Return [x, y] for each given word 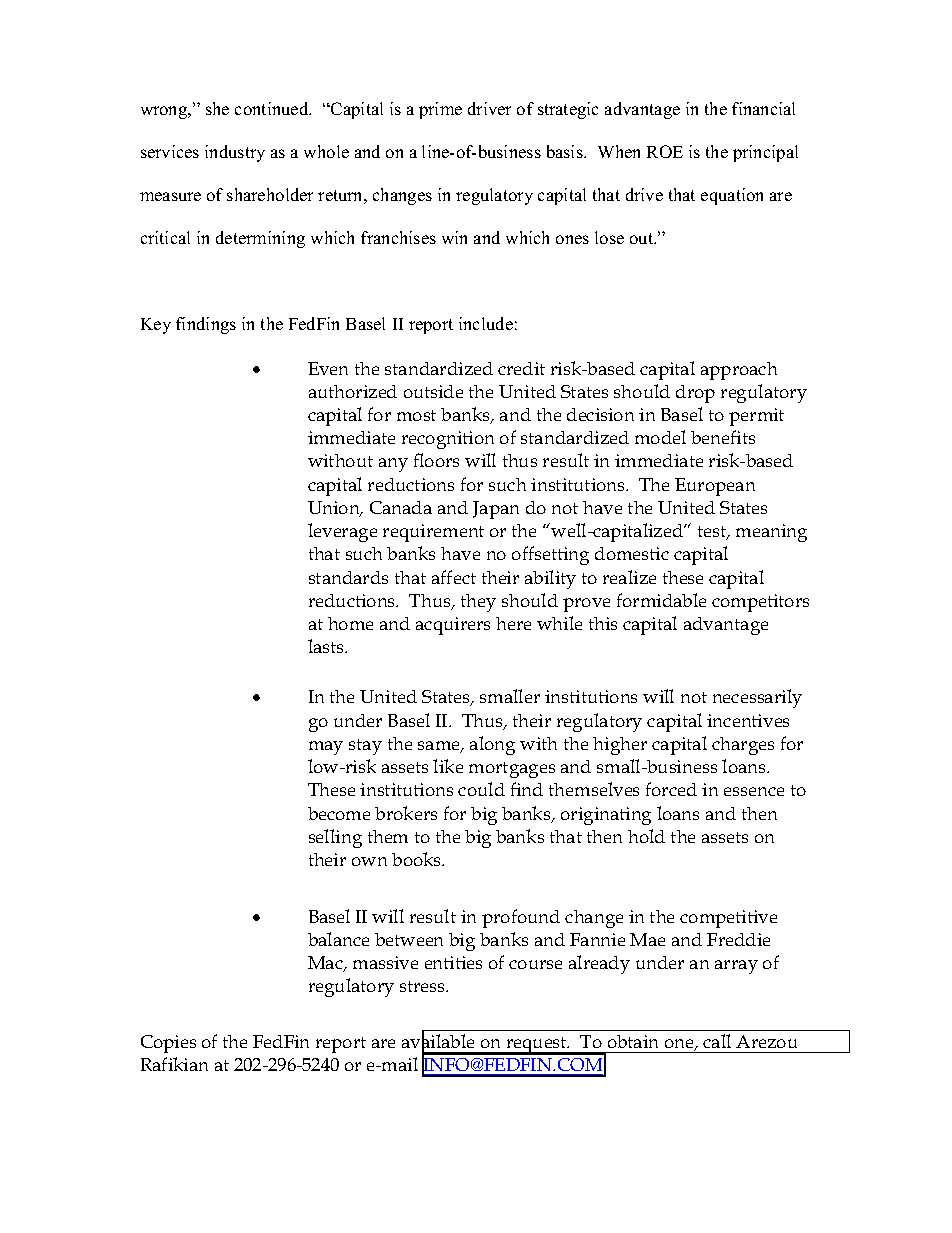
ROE [665, 151]
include [486, 323]
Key [156, 326]
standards [348, 577]
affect [454, 577]
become [339, 813]
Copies [168, 1044]
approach [739, 371]
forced [671, 789]
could [481, 789]
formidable [661, 600]
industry [235, 153]
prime [440, 110]
